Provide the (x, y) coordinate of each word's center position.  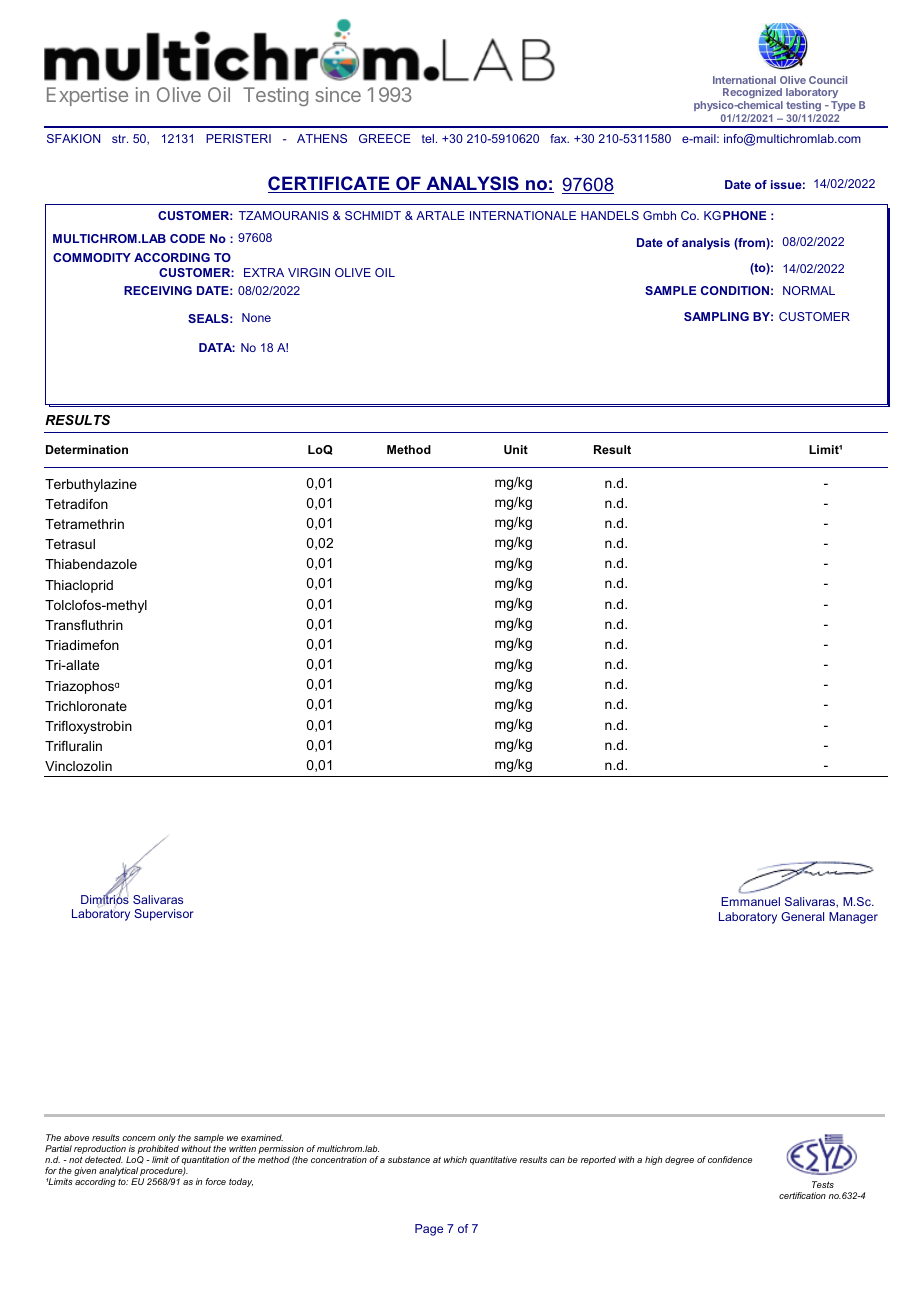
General (802, 916)
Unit (516, 449)
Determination (87, 449)
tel (428, 138)
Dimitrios (105, 900)
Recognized (753, 95)
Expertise (87, 96)
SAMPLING (716, 316)
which (455, 1159)
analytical (119, 1173)
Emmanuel (750, 901)
